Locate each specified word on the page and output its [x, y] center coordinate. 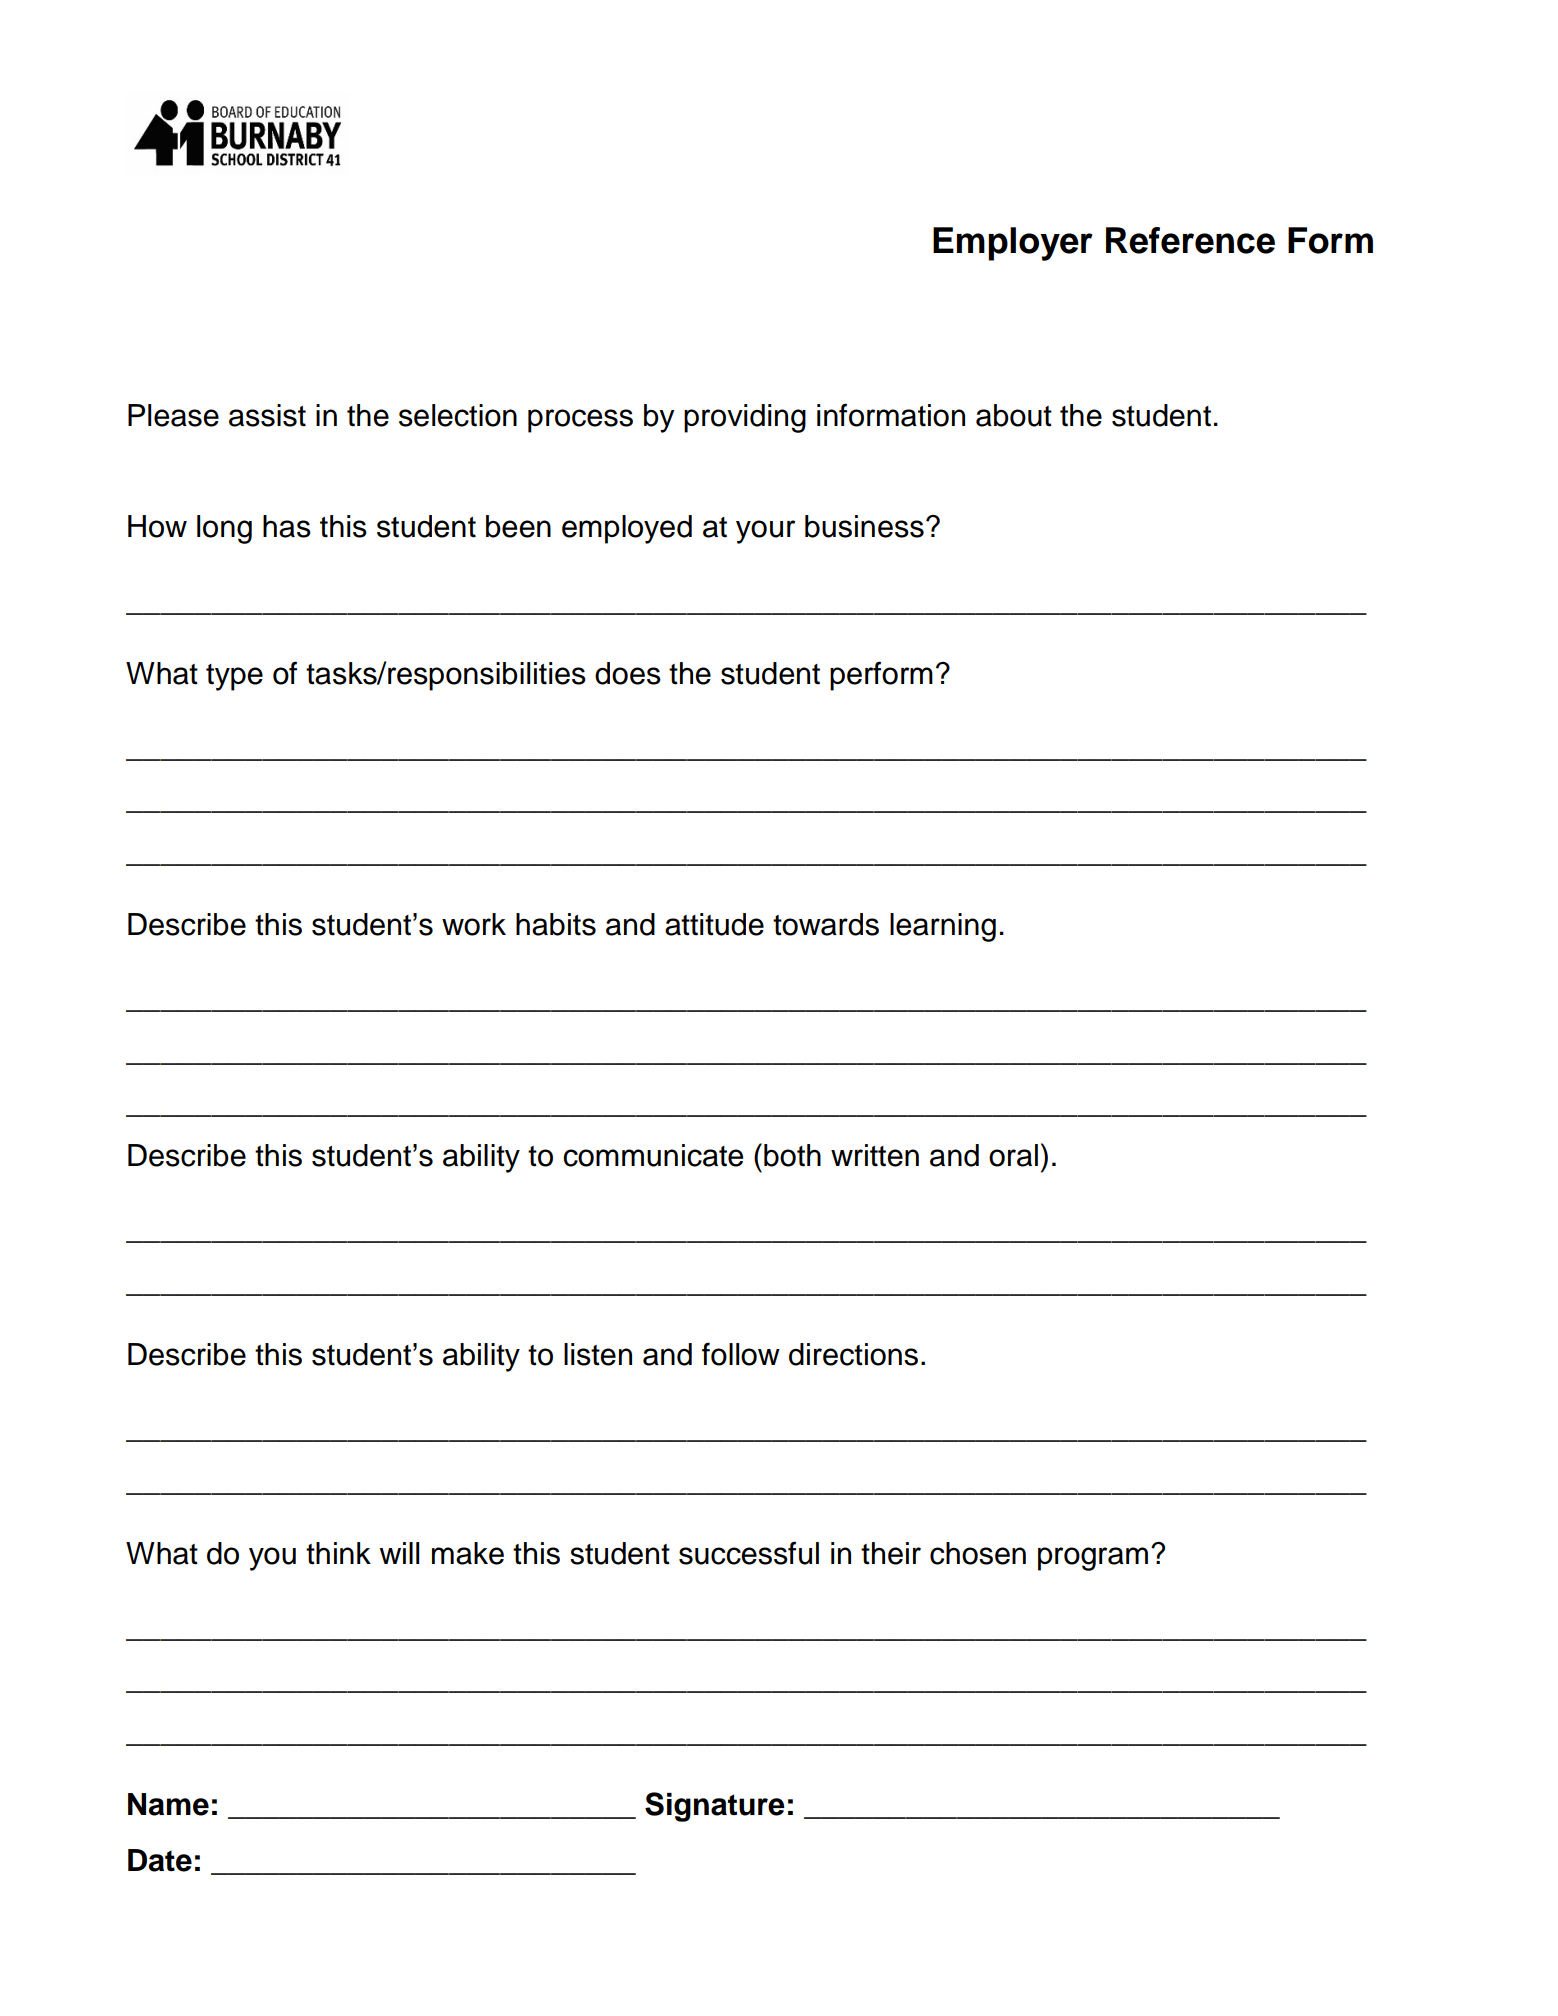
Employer [1013, 244]
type [234, 677]
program [1093, 1559]
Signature [715, 1807]
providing [745, 418]
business [864, 526]
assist [267, 415]
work [474, 924]
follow [741, 1354]
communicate [653, 1155]
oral [1013, 1155]
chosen [978, 1553]
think [338, 1553]
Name [168, 1804]
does [628, 673]
